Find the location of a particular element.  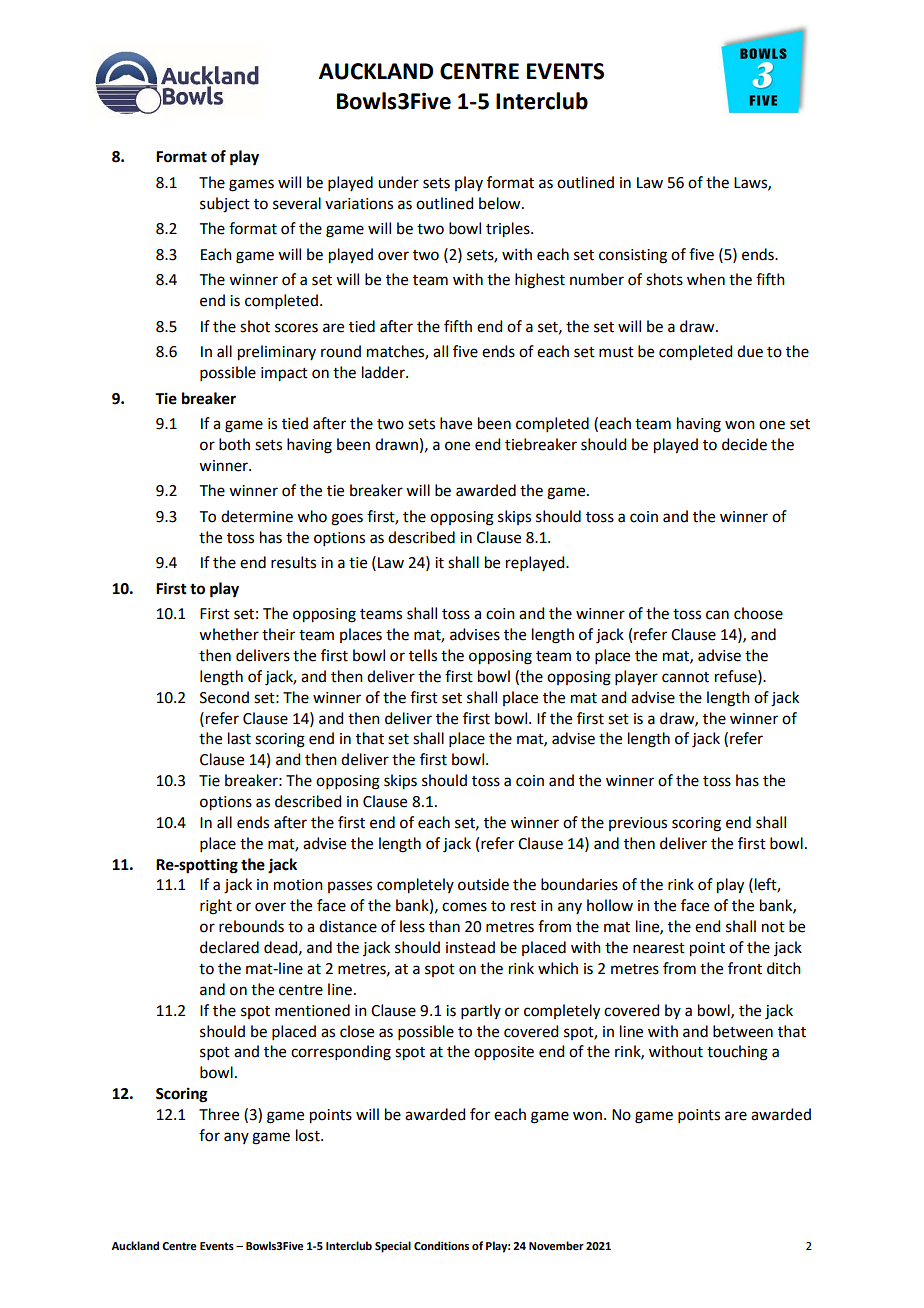

impact is located at coordinates (284, 374).
